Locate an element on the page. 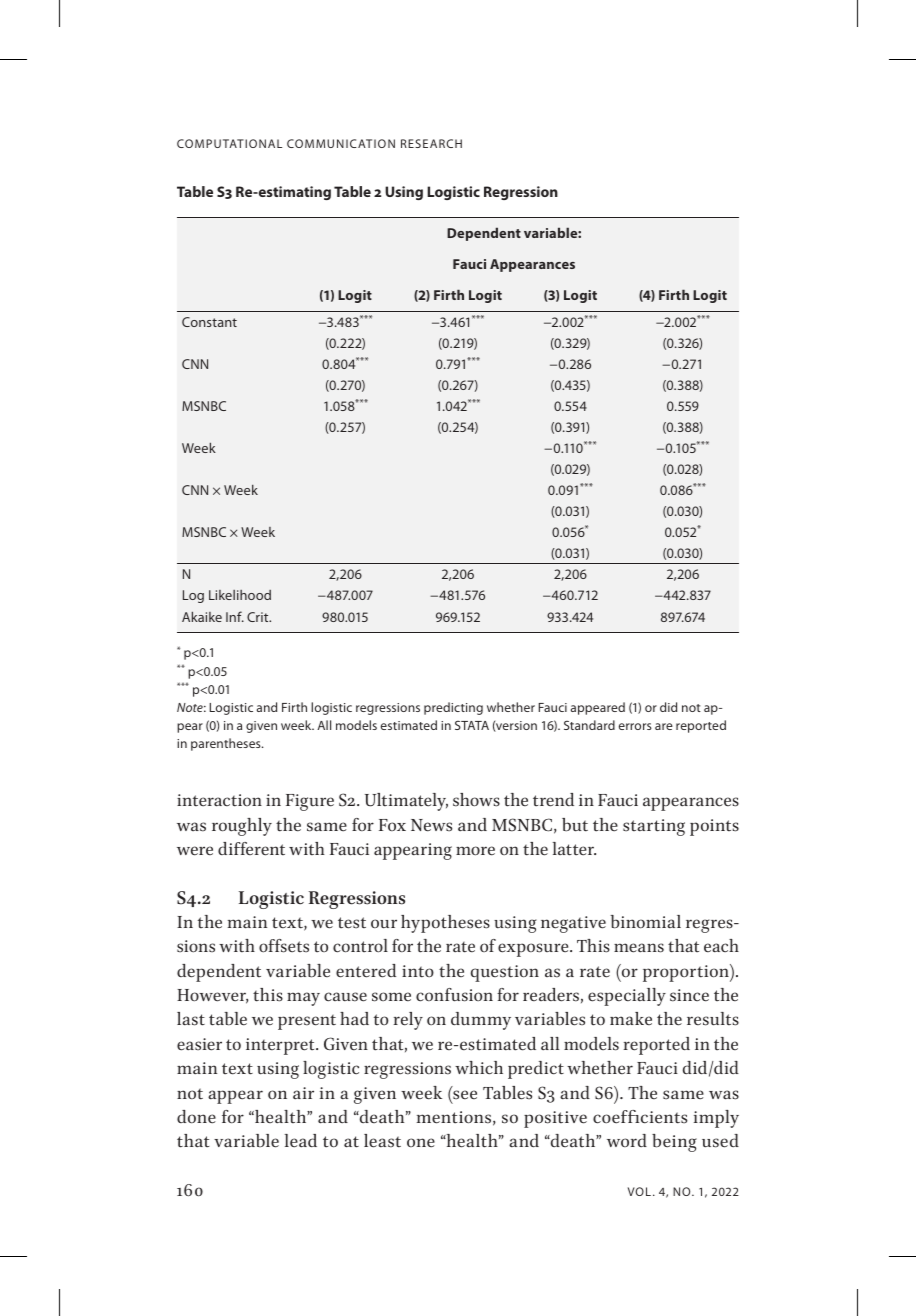 This document has width=916, height=1316. RESEARCH is located at coordinates (431, 143).
